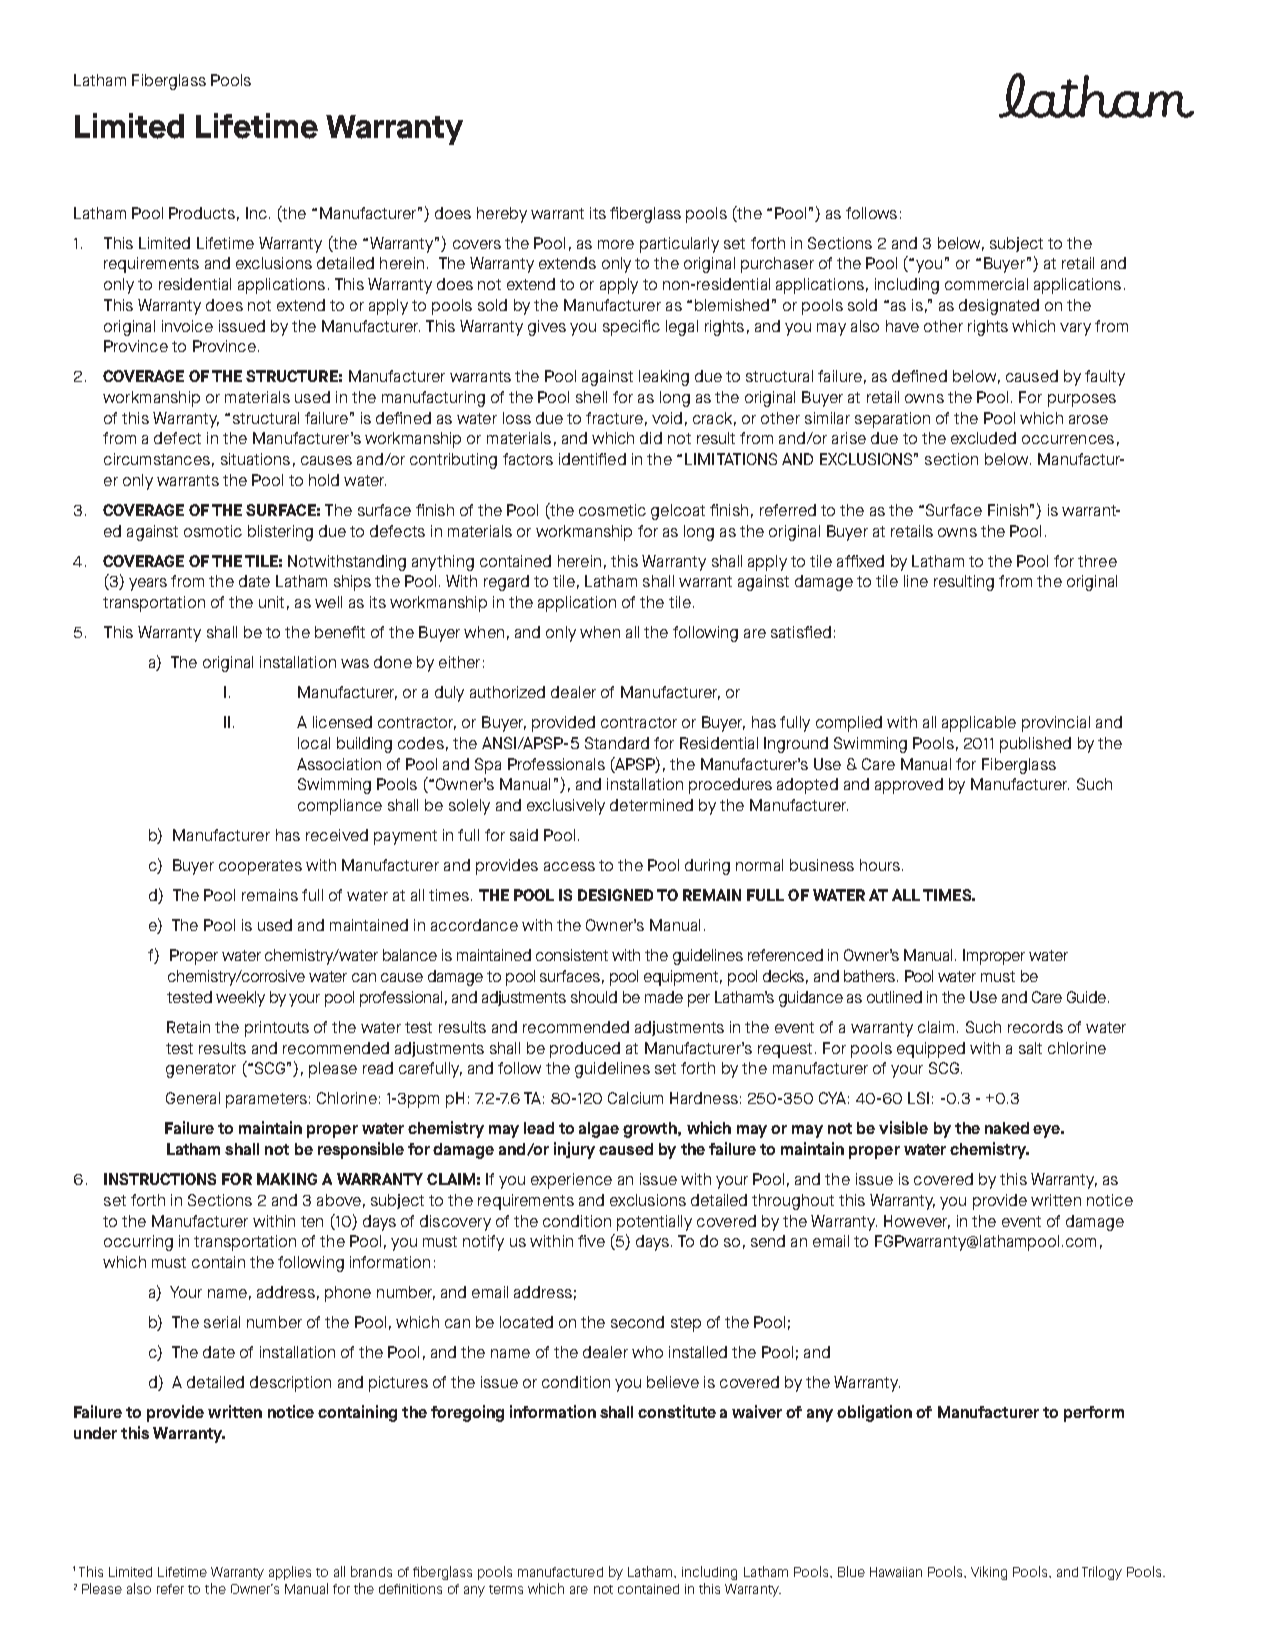 This document has width=1268, height=1641. I want to click on hours, so click(880, 865).
